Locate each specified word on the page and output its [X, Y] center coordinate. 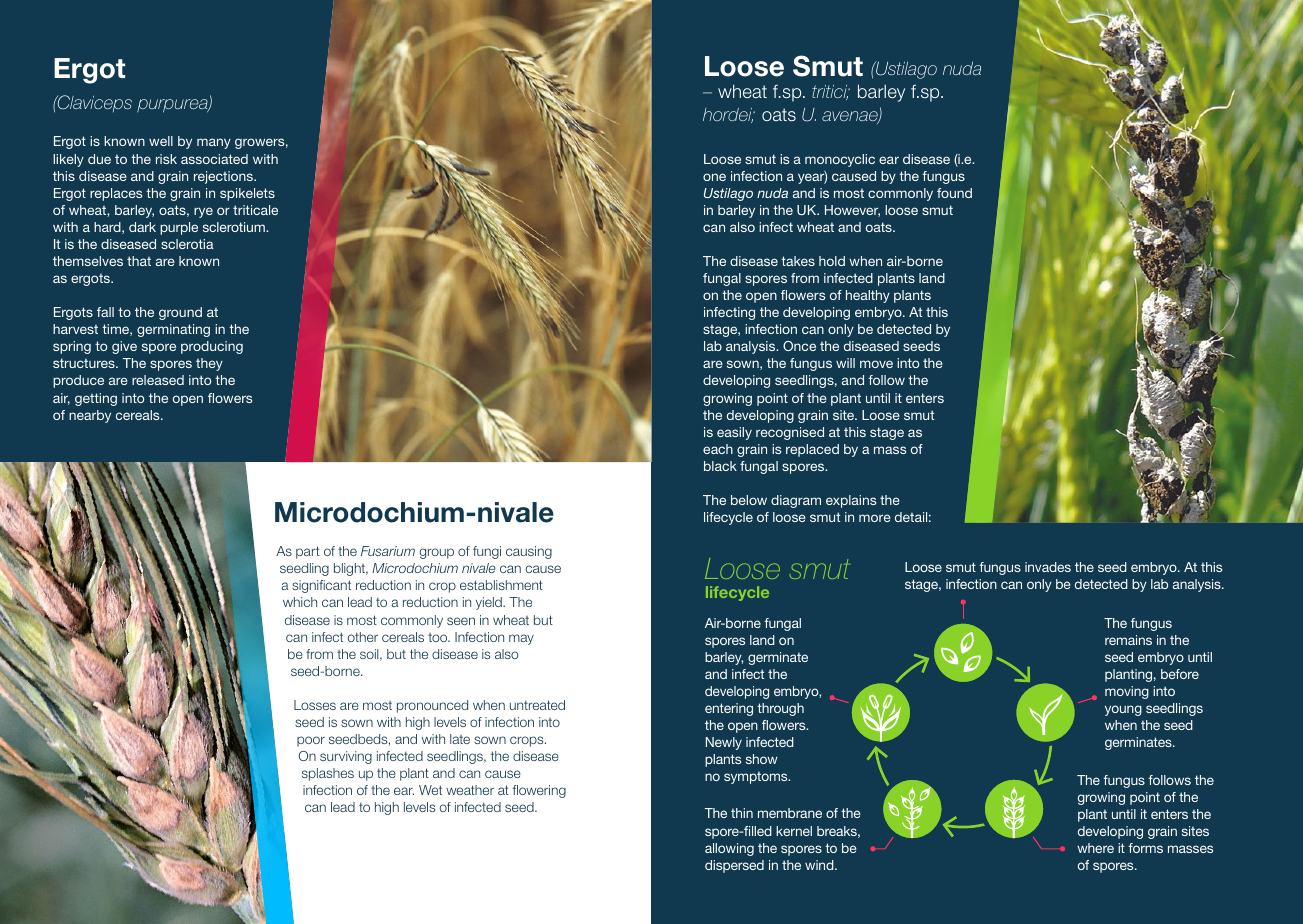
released [158, 380]
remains [1128, 640]
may [521, 639]
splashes [328, 774]
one [714, 177]
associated [214, 159]
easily [734, 433]
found [954, 193]
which [300, 602]
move [876, 364]
